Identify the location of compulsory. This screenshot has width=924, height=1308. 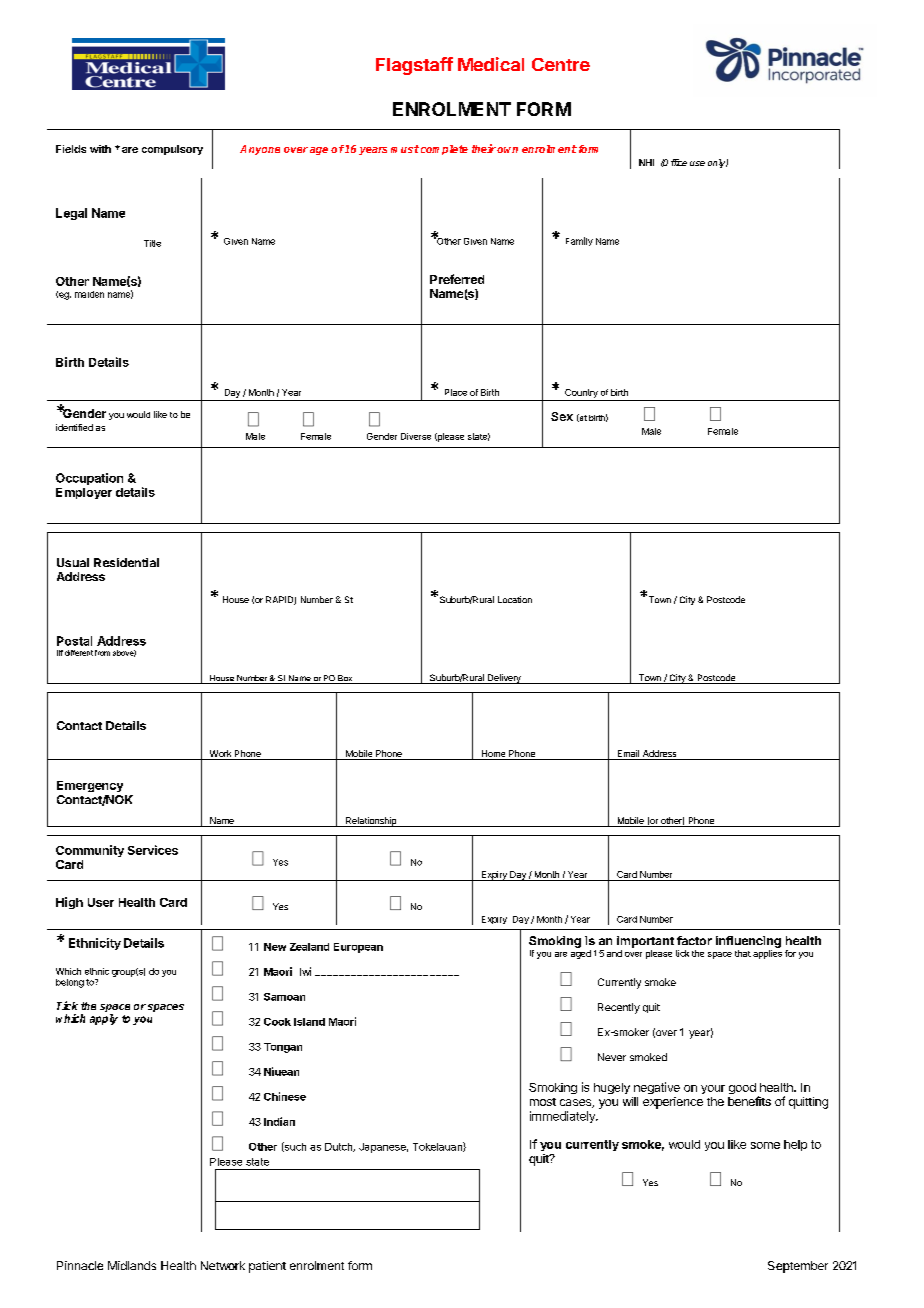
(172, 150).
